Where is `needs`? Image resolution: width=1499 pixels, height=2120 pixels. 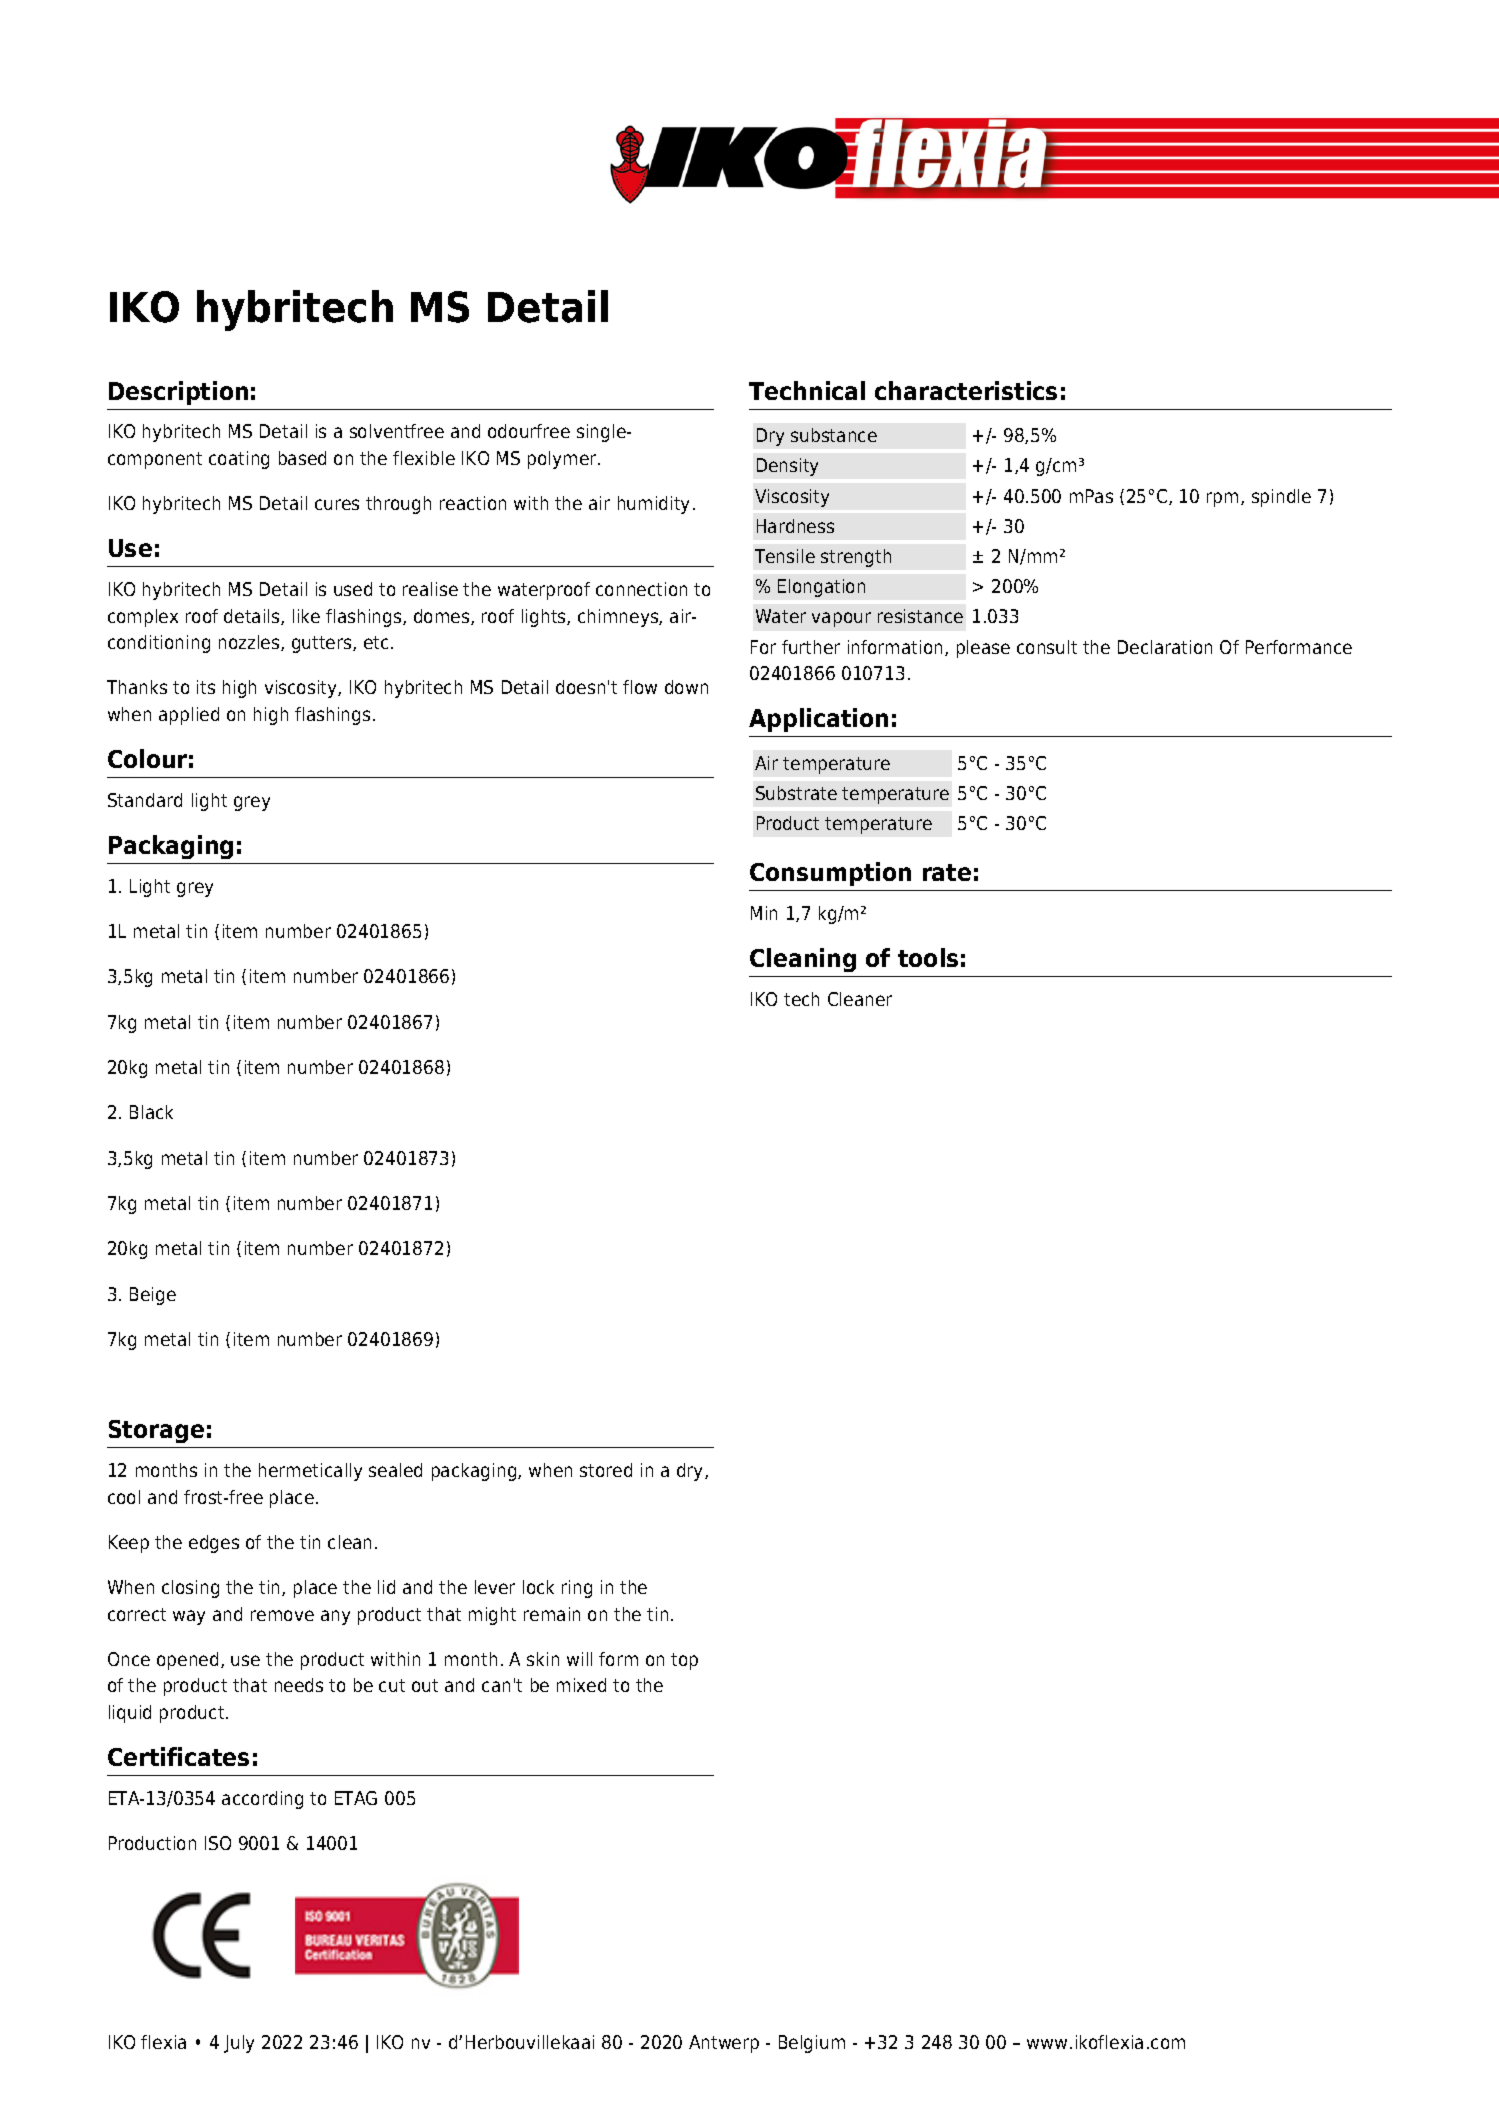
needs is located at coordinates (299, 1685).
